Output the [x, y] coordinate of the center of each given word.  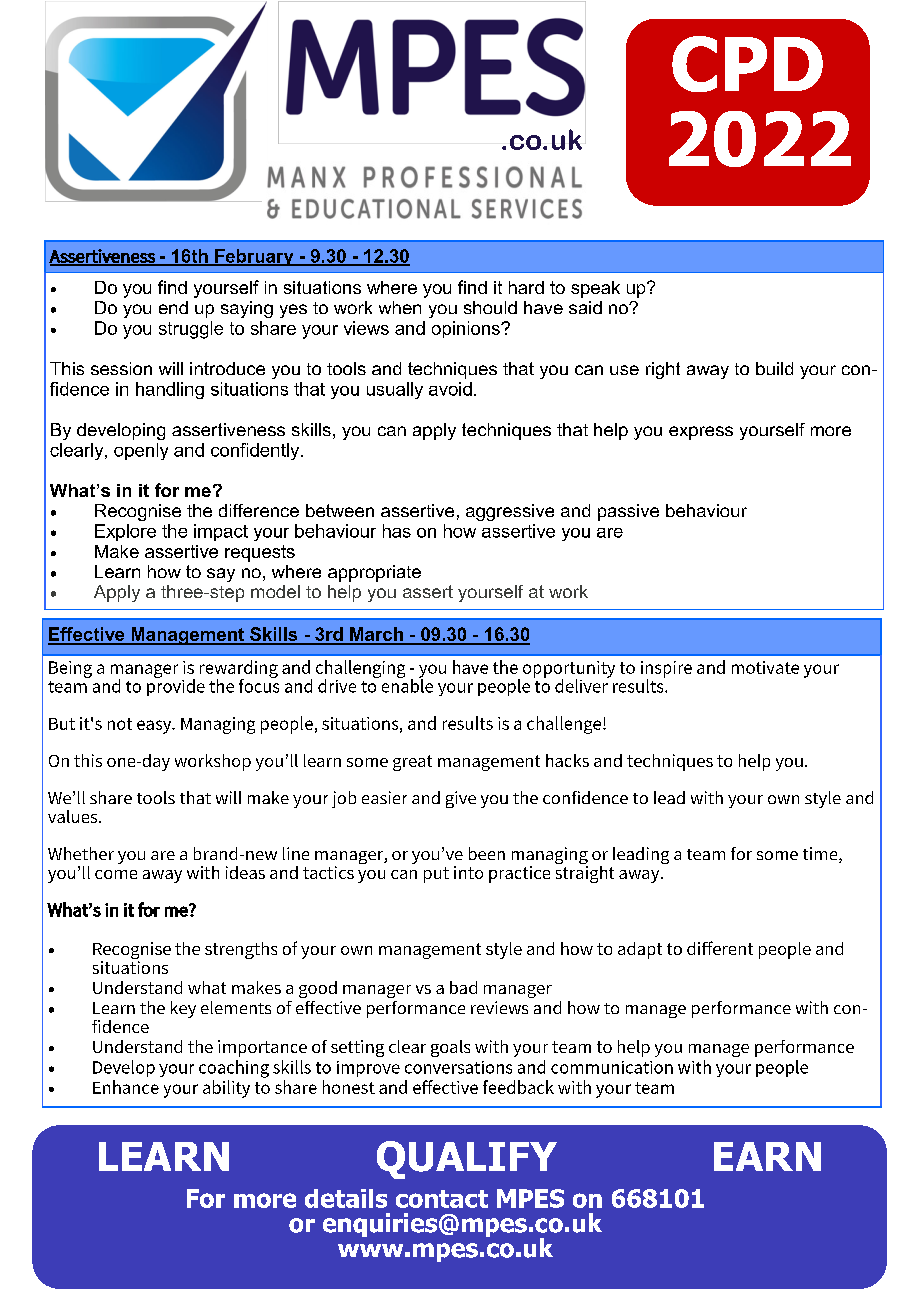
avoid [450, 389]
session [121, 368]
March [376, 635]
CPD [747, 64]
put [436, 875]
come [116, 874]
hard [526, 287]
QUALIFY [467, 1160]
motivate [765, 667]
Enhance [126, 1087]
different [720, 948]
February [254, 257]
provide [176, 686]
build [774, 368]
